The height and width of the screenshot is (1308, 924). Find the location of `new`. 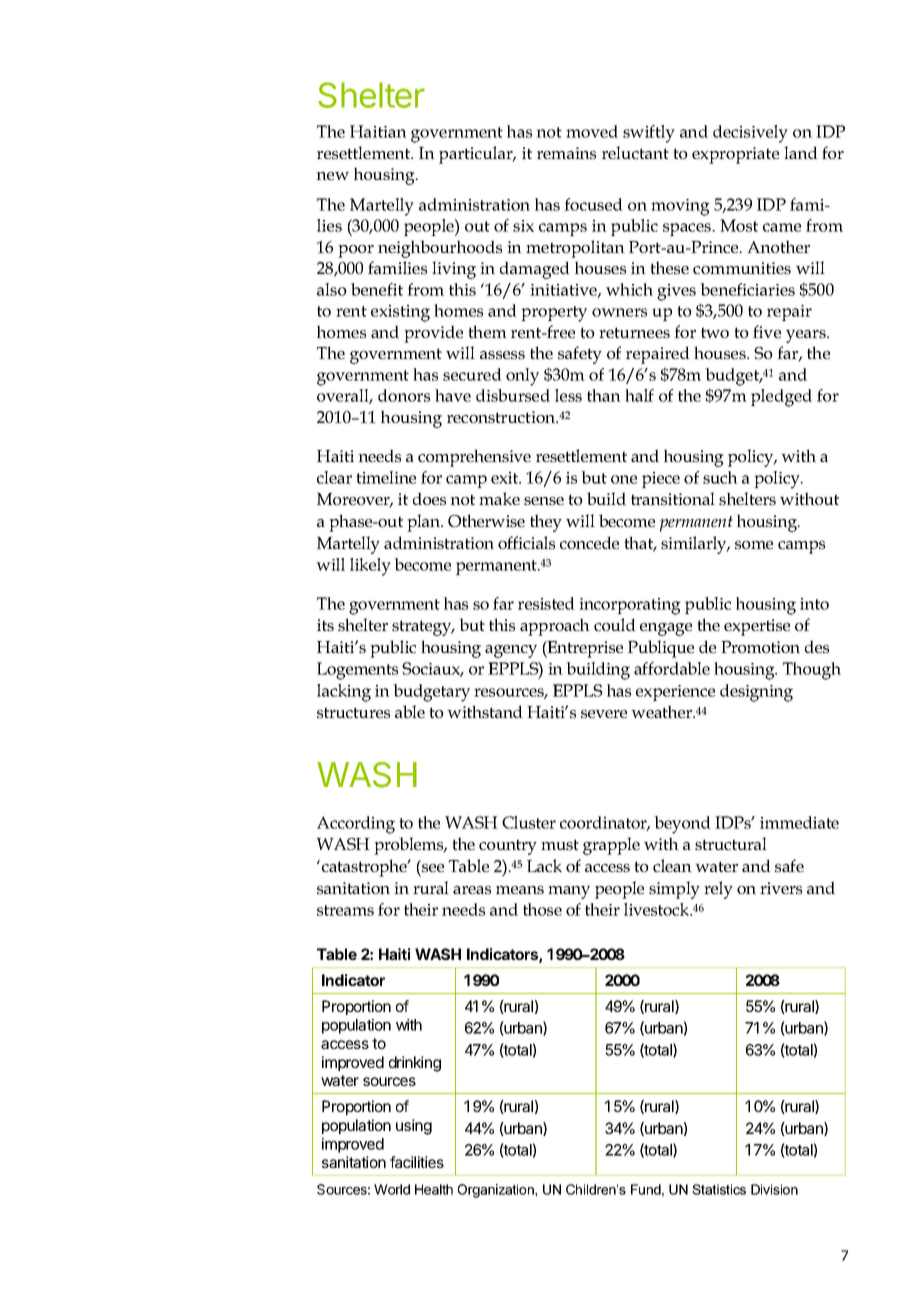

new is located at coordinates (332, 176).
